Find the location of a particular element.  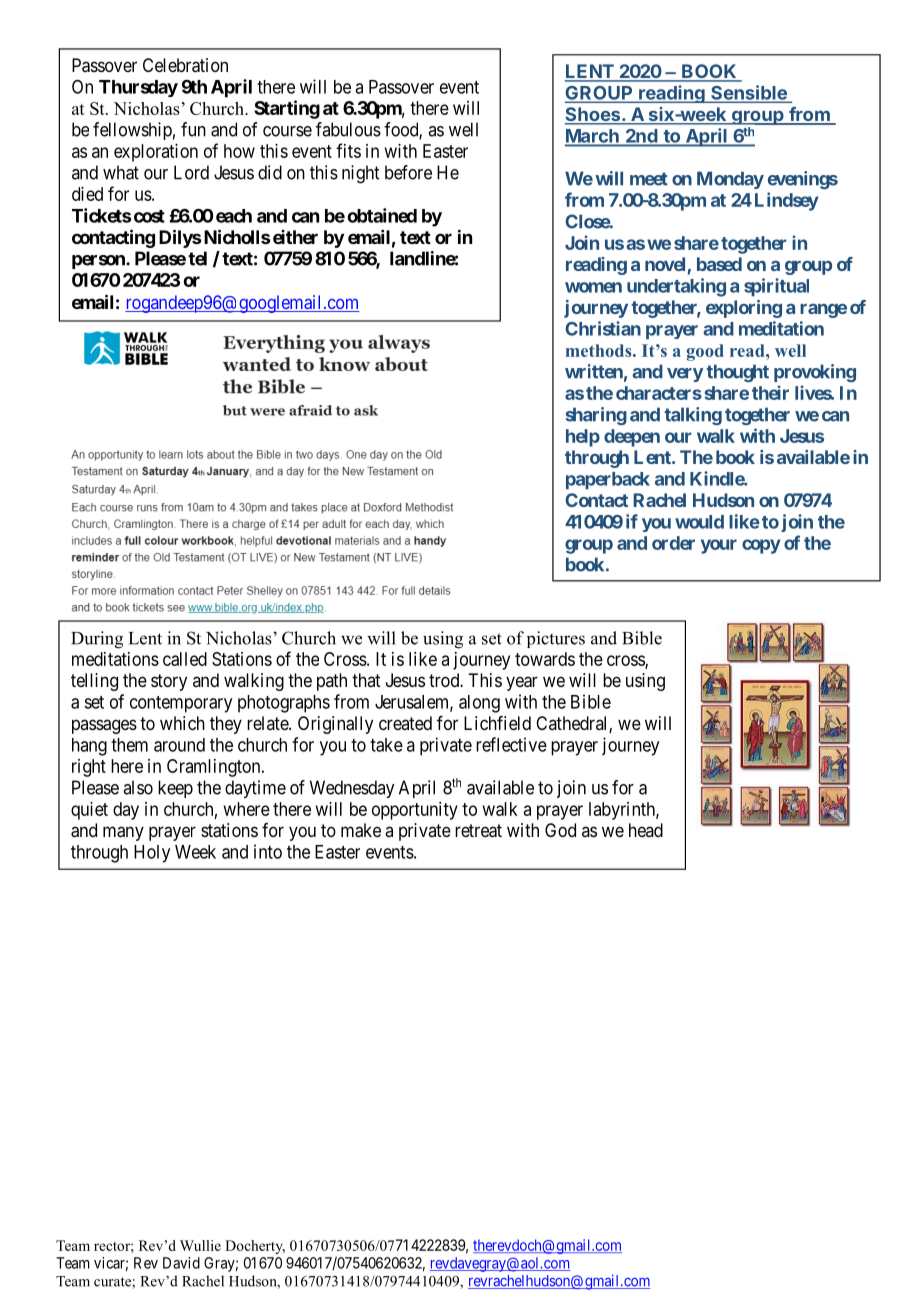

called is located at coordinates (185, 659).
